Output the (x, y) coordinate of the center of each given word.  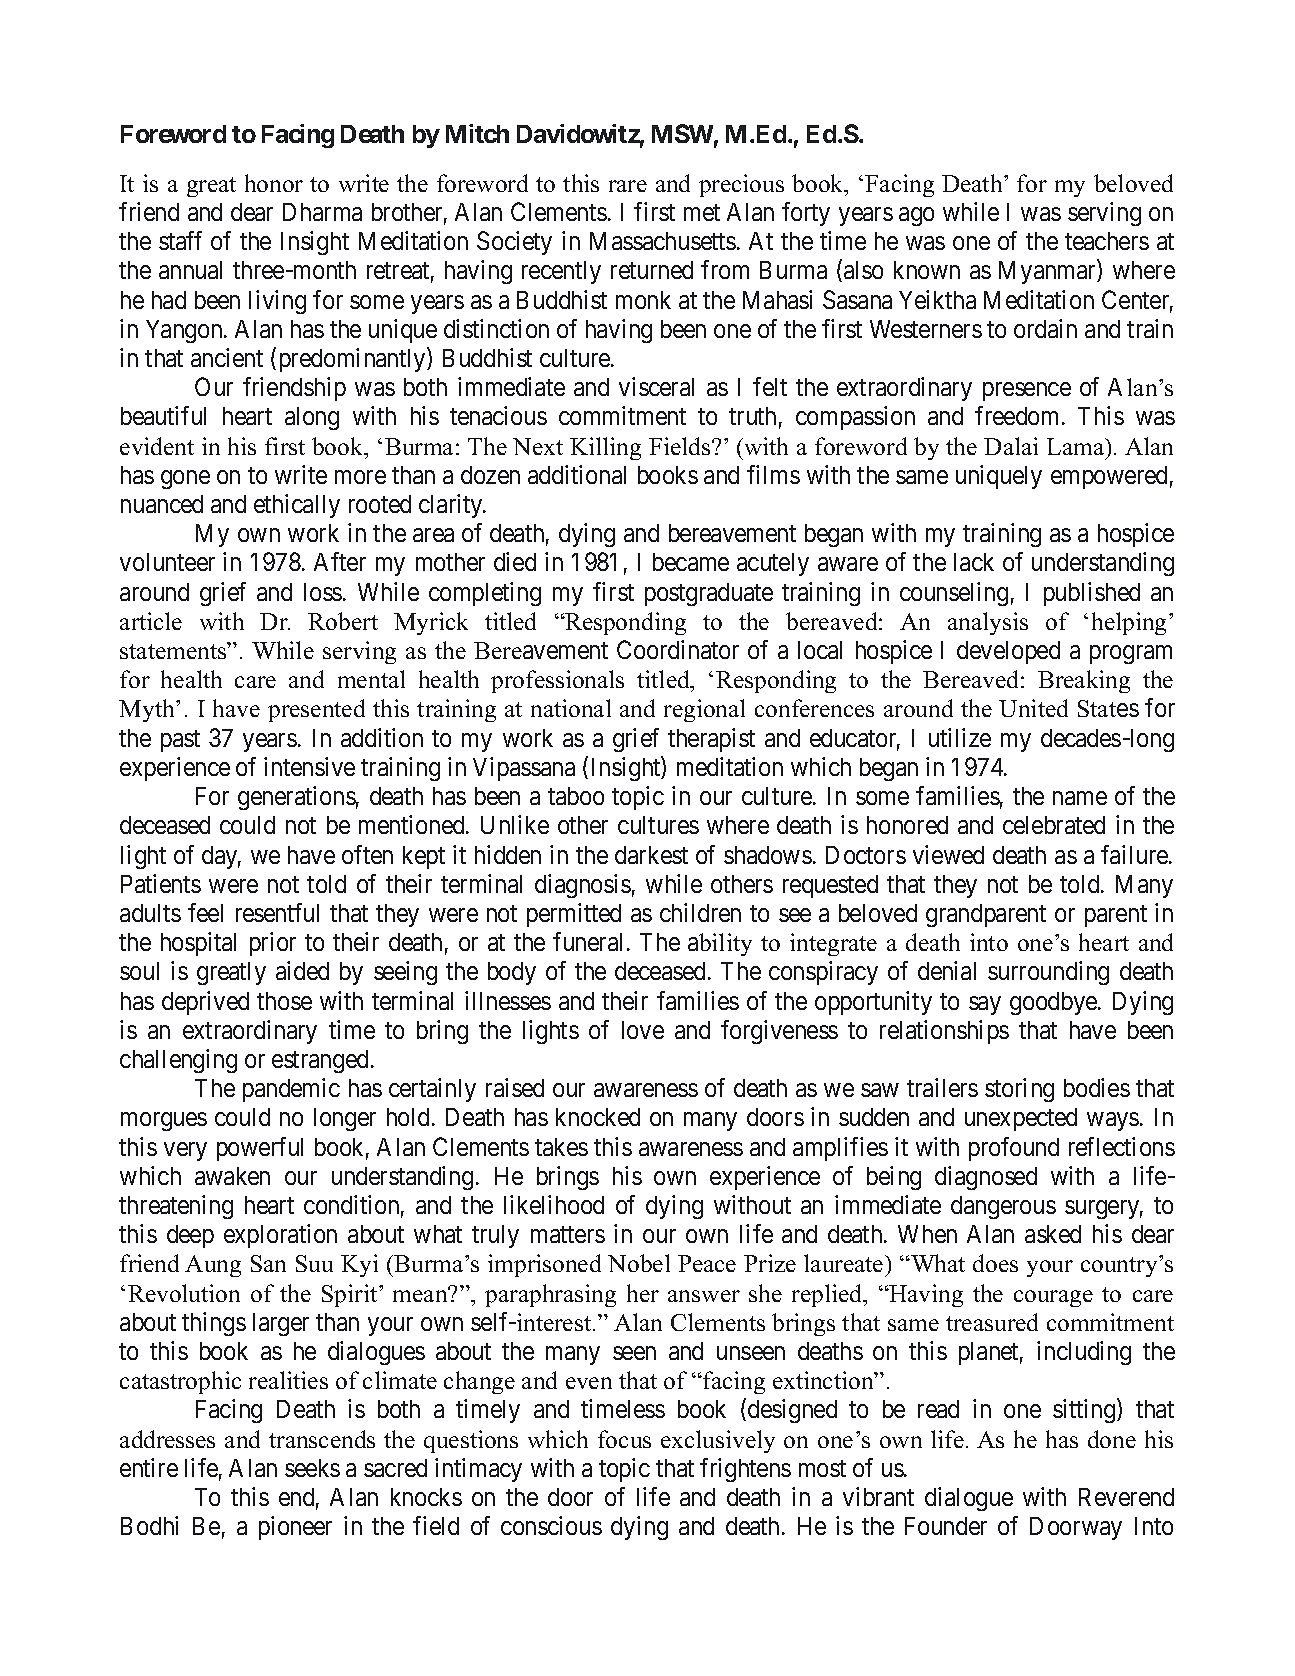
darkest (651, 855)
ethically (297, 506)
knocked (598, 1117)
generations (297, 798)
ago (916, 216)
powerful (260, 1149)
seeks (312, 1468)
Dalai (1011, 446)
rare (628, 186)
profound (1014, 1149)
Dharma (322, 212)
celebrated (1054, 825)
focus (624, 1439)
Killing (605, 448)
